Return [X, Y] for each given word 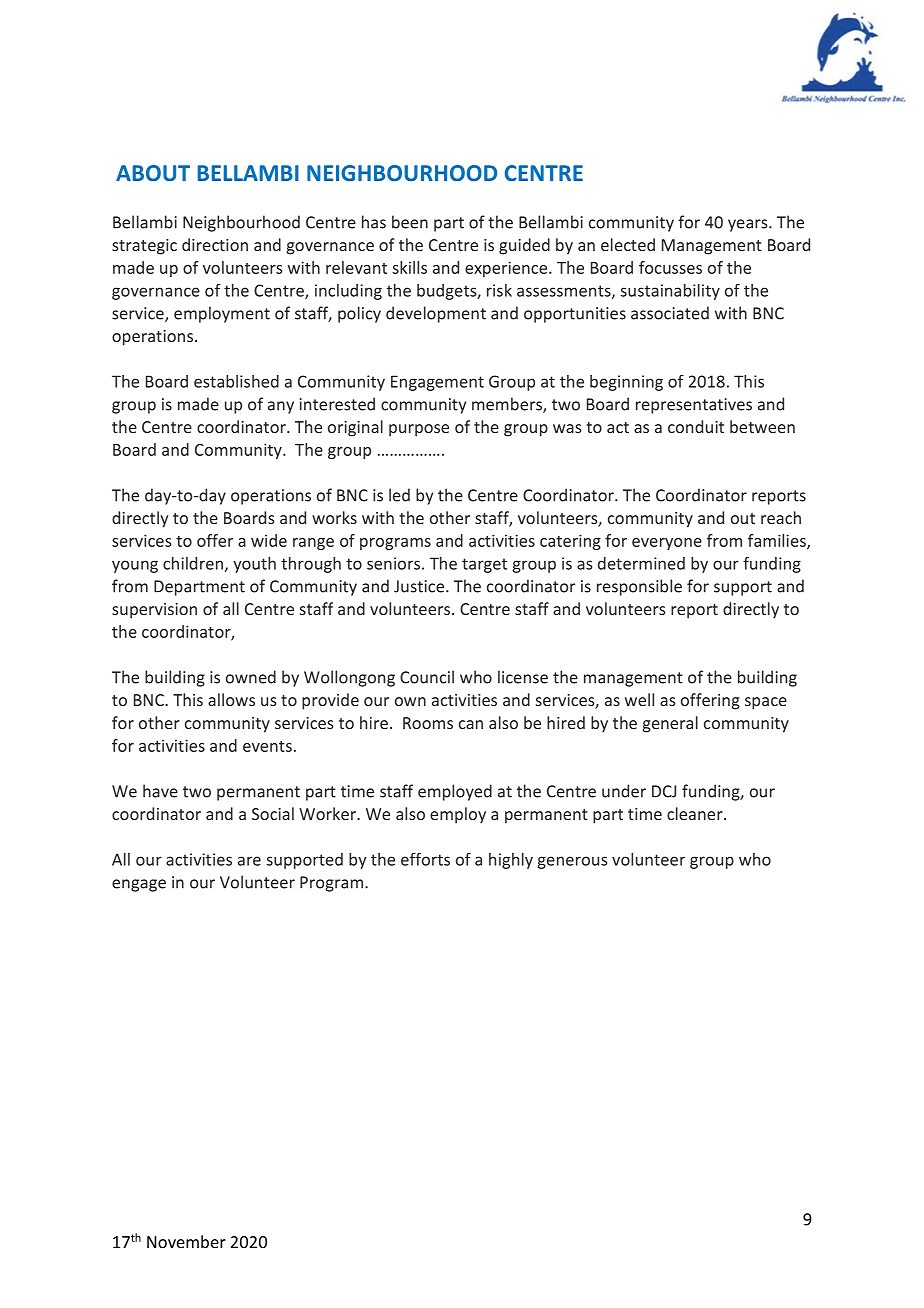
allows [231, 699]
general [670, 724]
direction [215, 244]
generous [572, 862]
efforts [425, 859]
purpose [419, 430]
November [186, 1241]
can [471, 724]
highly [511, 861]
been [410, 222]
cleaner [696, 813]
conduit [696, 426]
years [749, 225]
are [249, 861]
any [281, 407]
